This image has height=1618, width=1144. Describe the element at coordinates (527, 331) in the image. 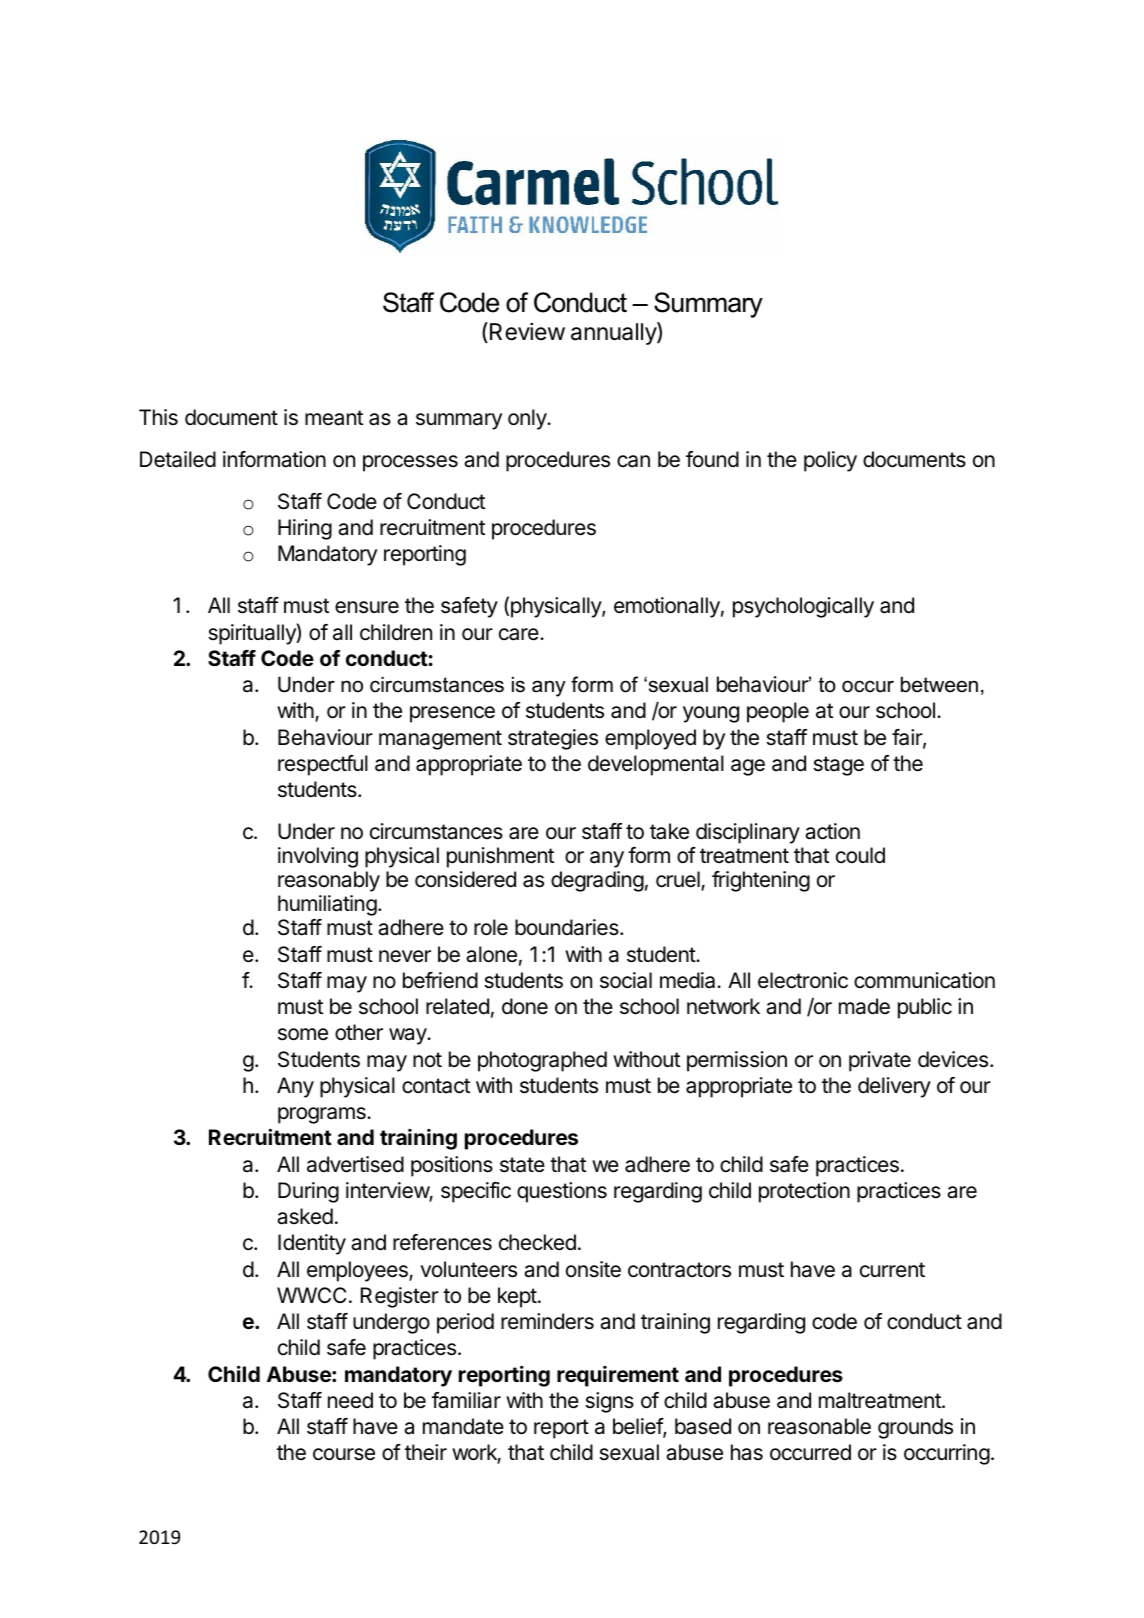

I see `Review` at that location.
